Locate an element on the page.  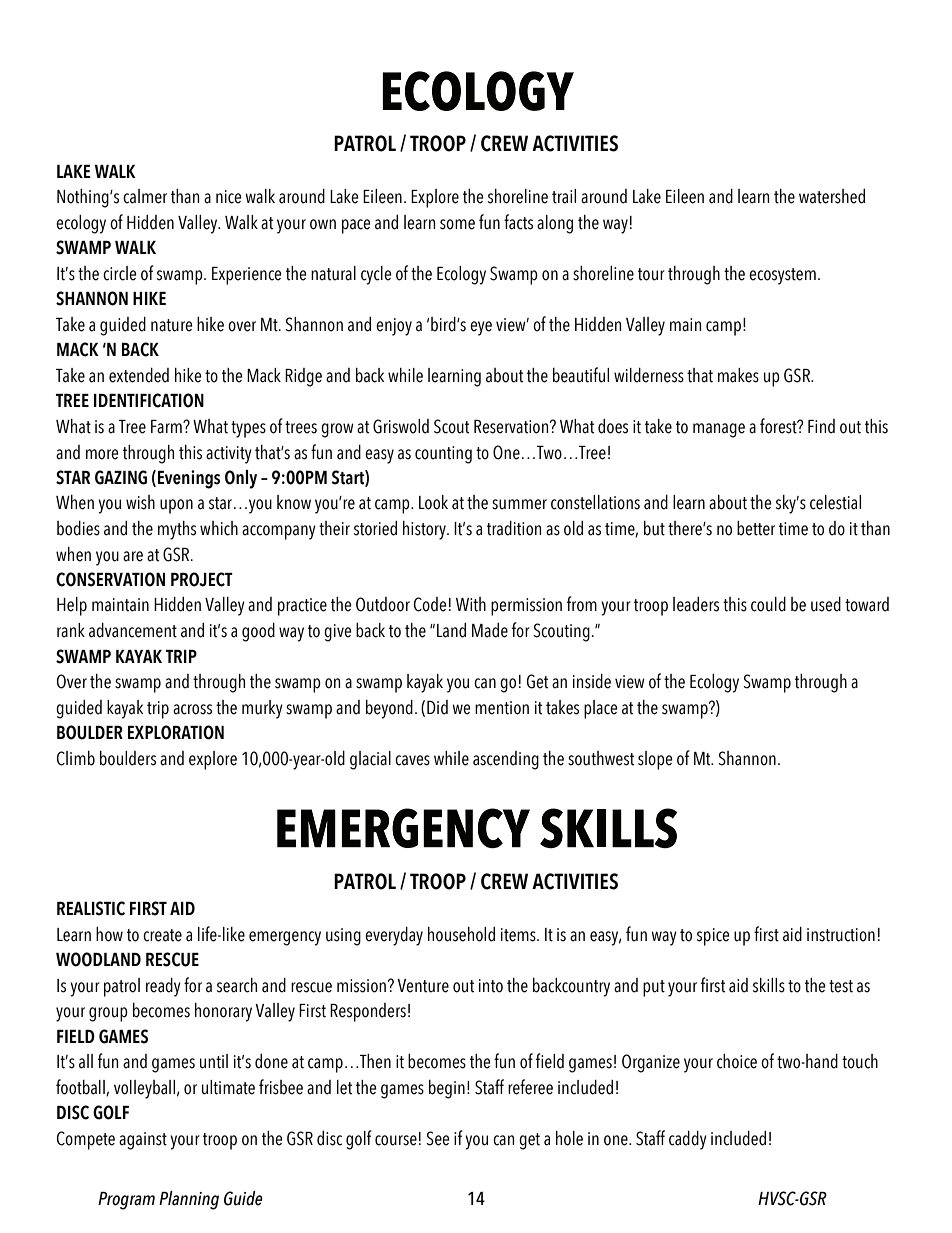
could is located at coordinates (768, 604).
